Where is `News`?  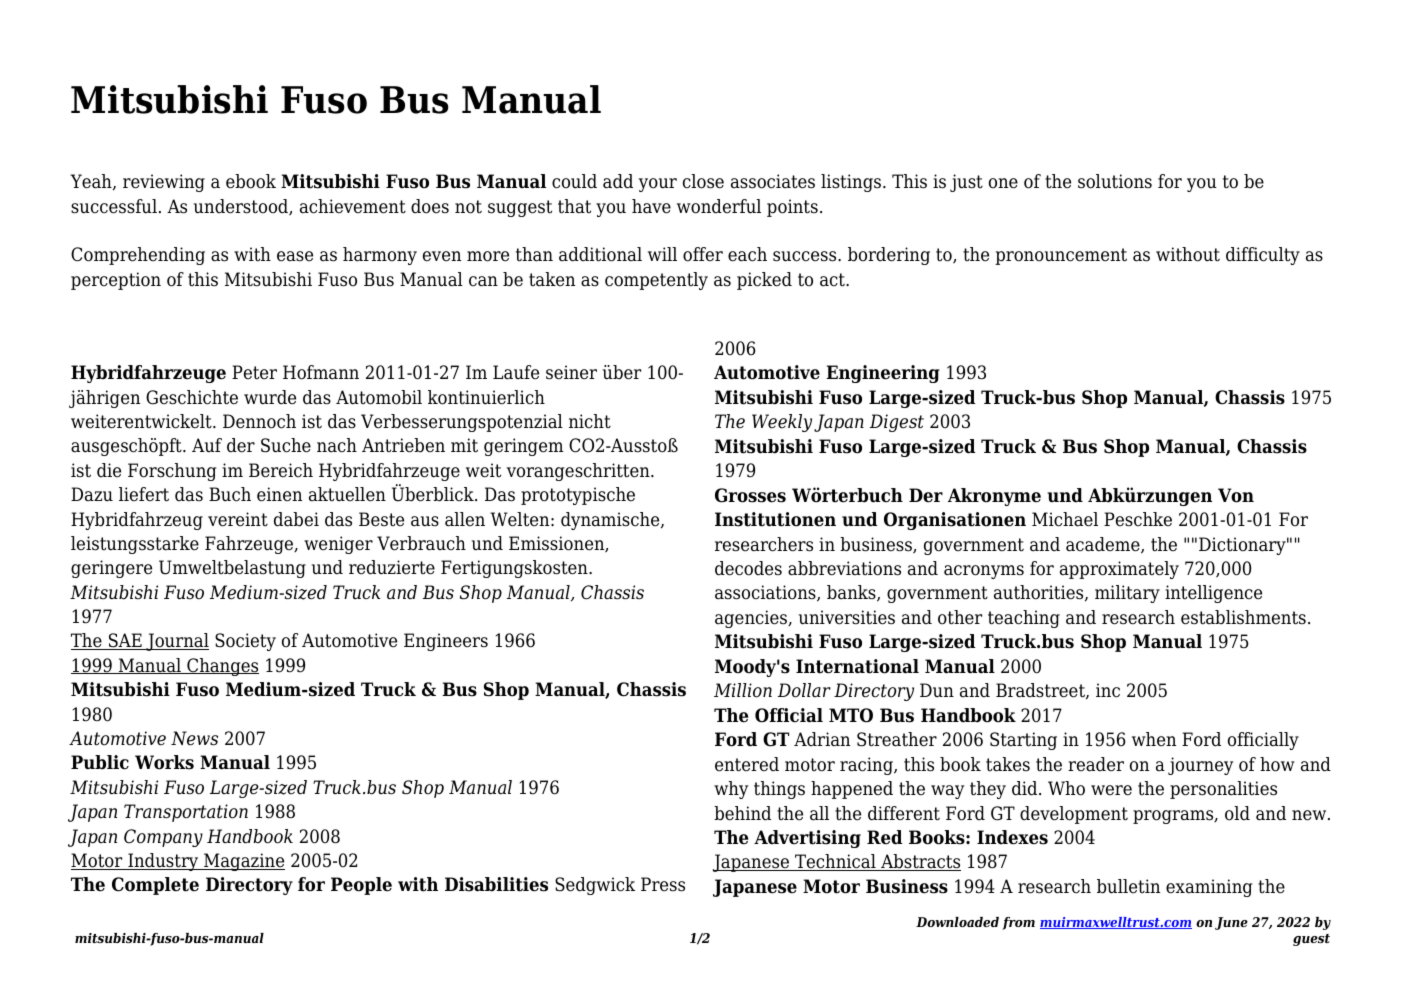 News is located at coordinates (194, 738).
